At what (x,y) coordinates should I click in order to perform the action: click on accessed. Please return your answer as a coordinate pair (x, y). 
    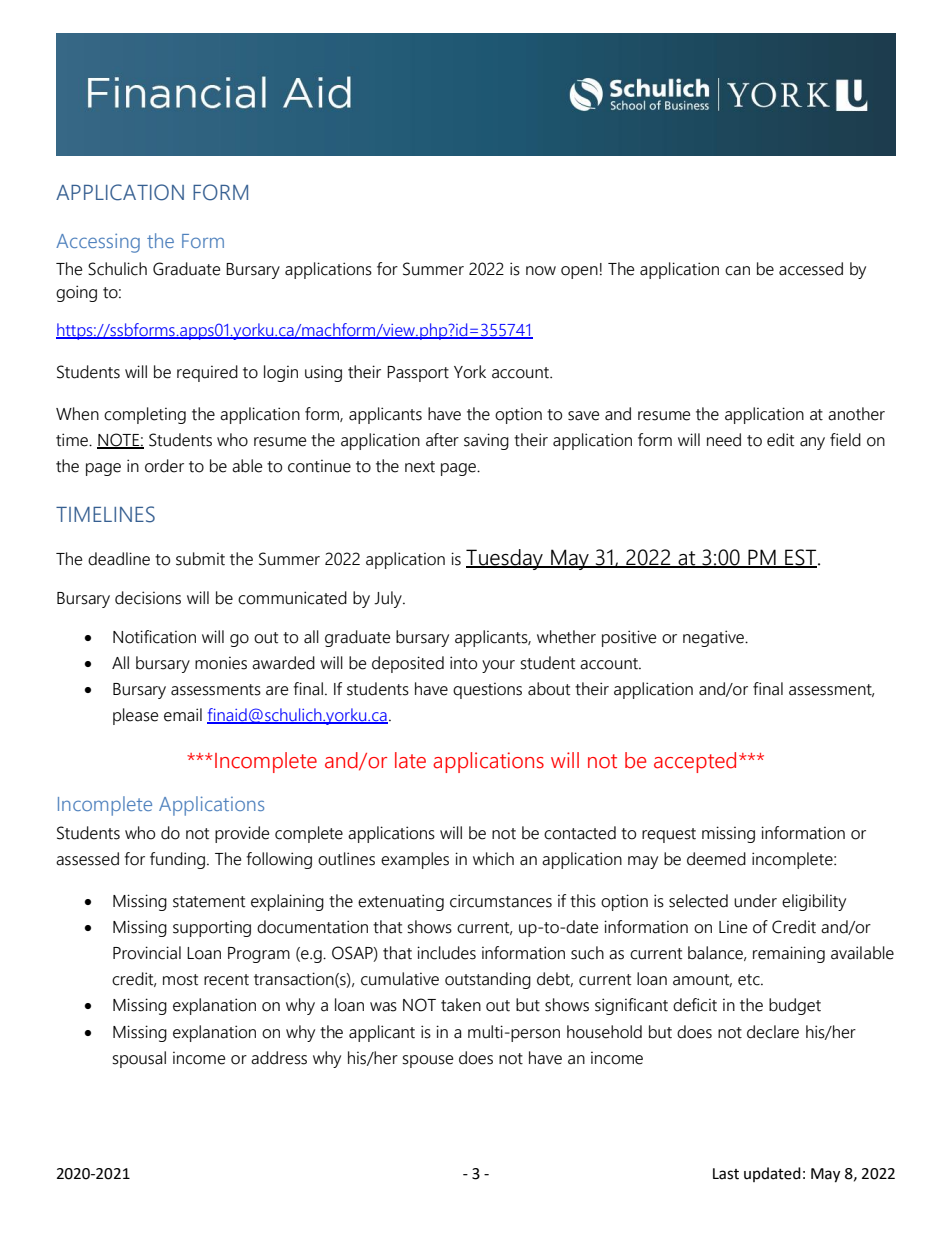
    Looking at the image, I should click on (811, 269).
